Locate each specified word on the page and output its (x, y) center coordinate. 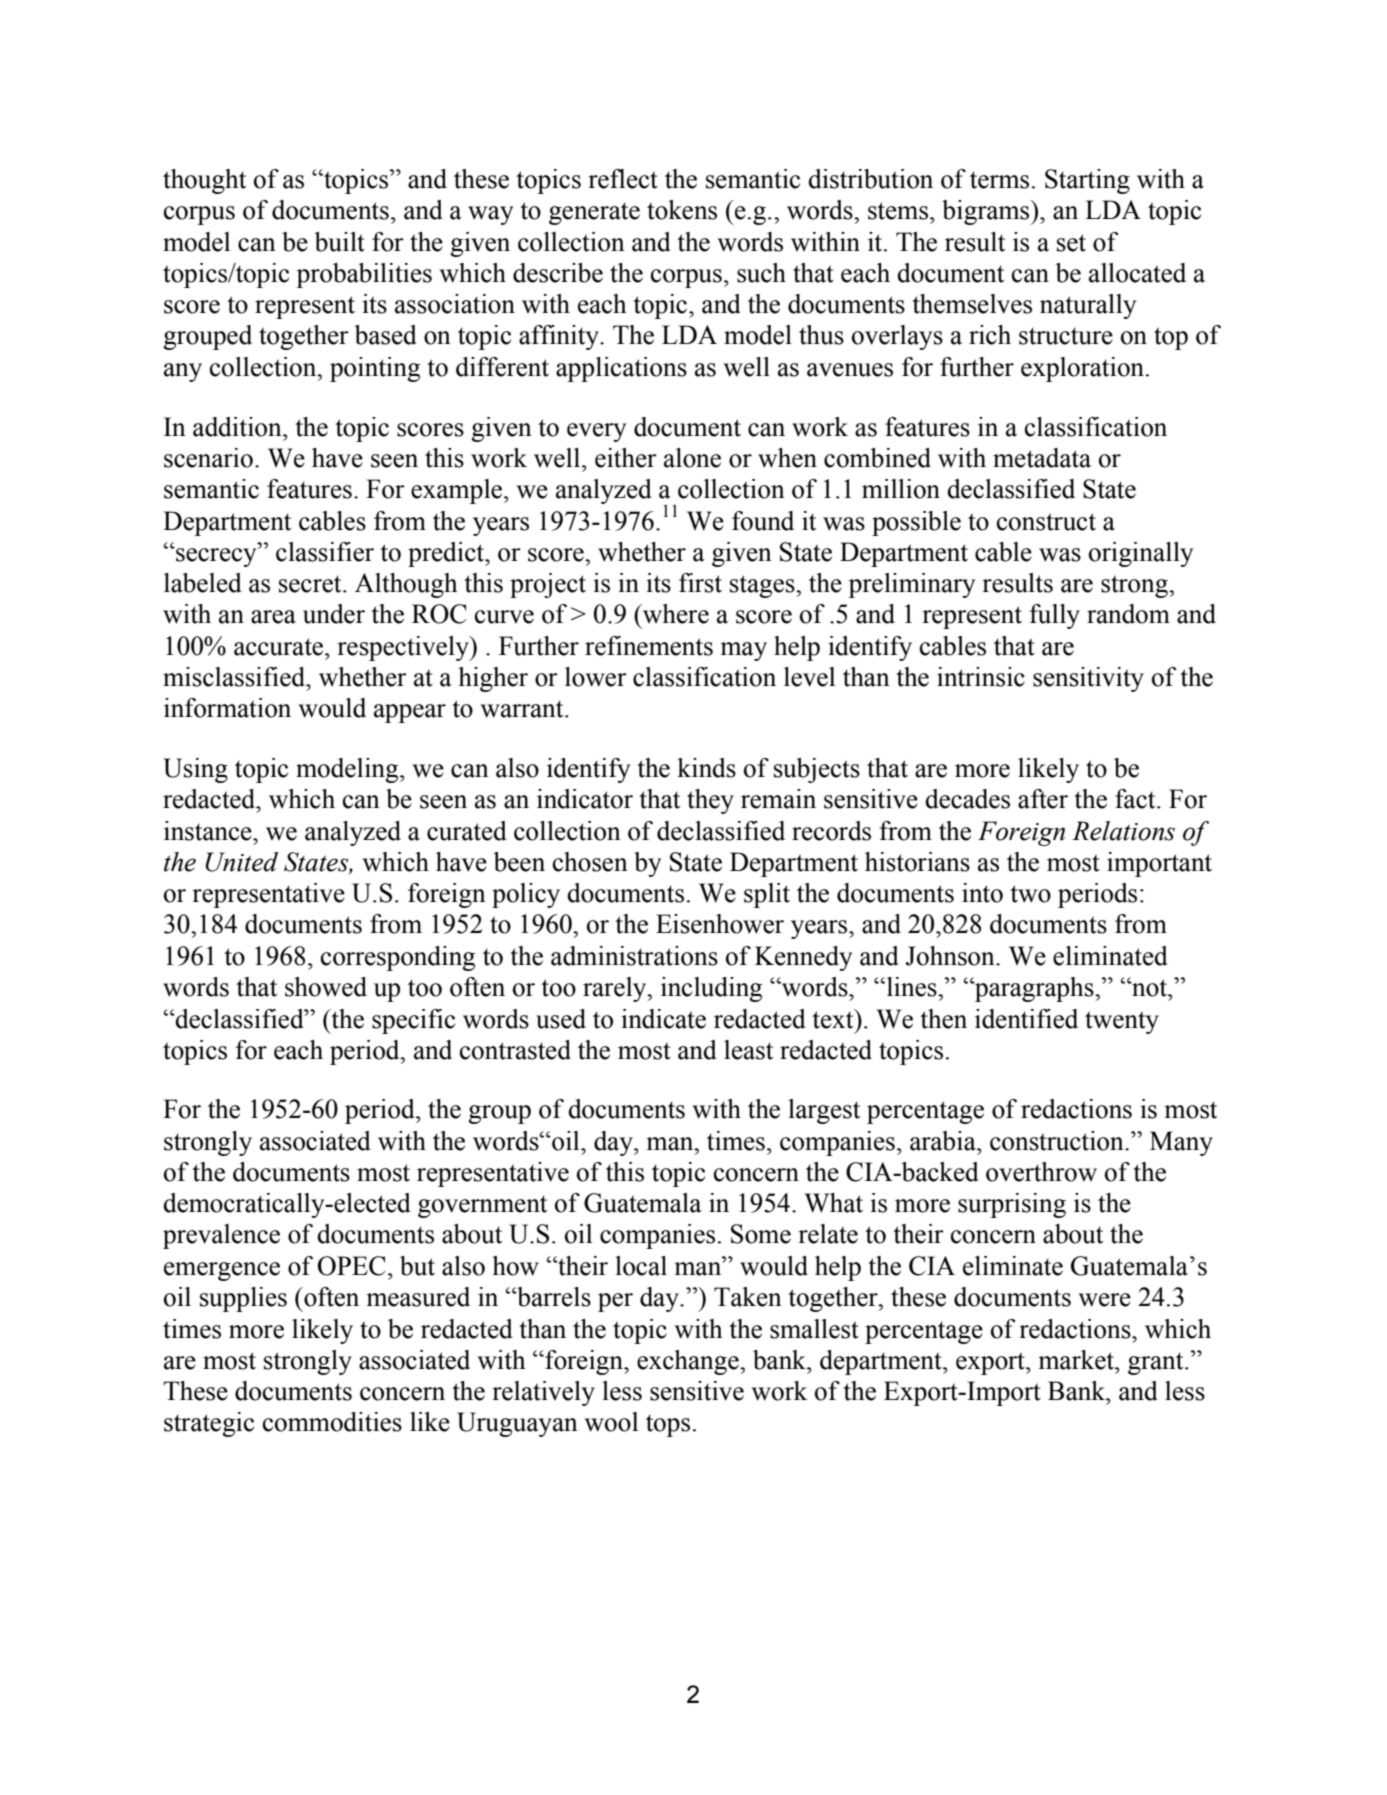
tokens (682, 210)
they (710, 801)
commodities (332, 1422)
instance (209, 831)
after (1043, 799)
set (1071, 243)
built (340, 242)
